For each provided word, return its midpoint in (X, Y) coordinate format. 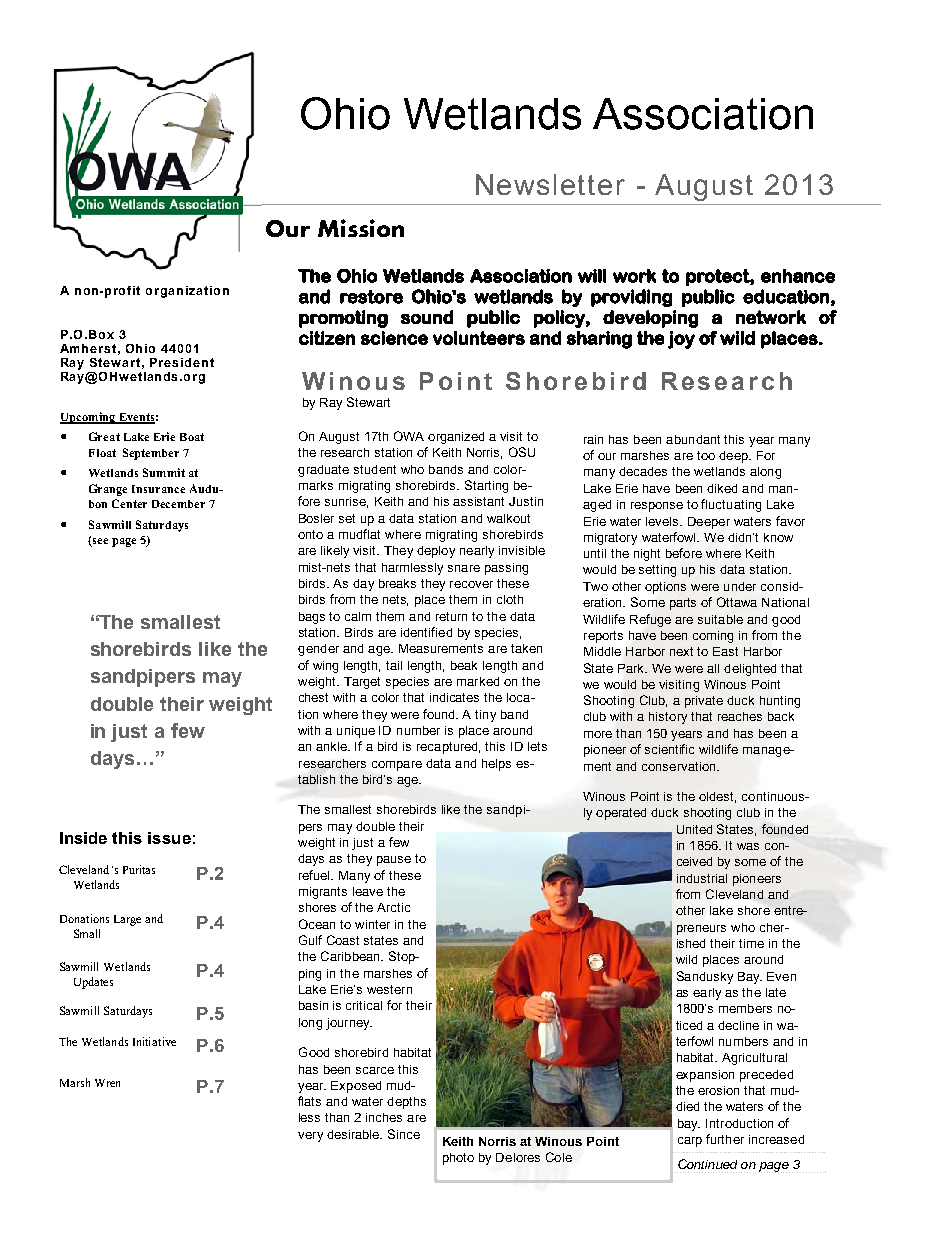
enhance (798, 276)
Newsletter (550, 184)
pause (394, 861)
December (178, 504)
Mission (361, 228)
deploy (436, 552)
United (694, 829)
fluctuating (731, 505)
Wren (107, 1083)
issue (169, 838)
